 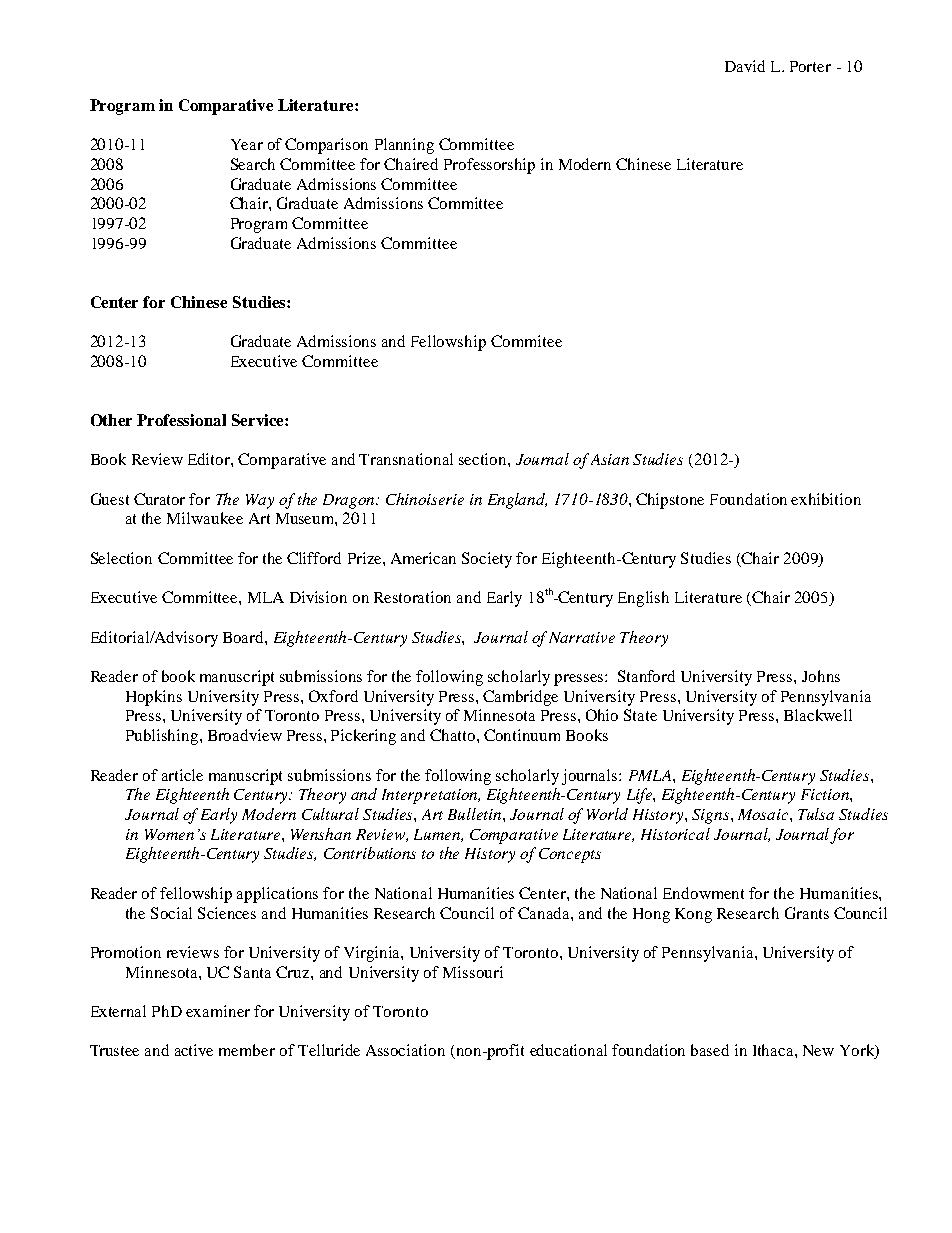 What do you see at coordinates (643, 599) in the page?
I see `English` at bounding box center [643, 599].
